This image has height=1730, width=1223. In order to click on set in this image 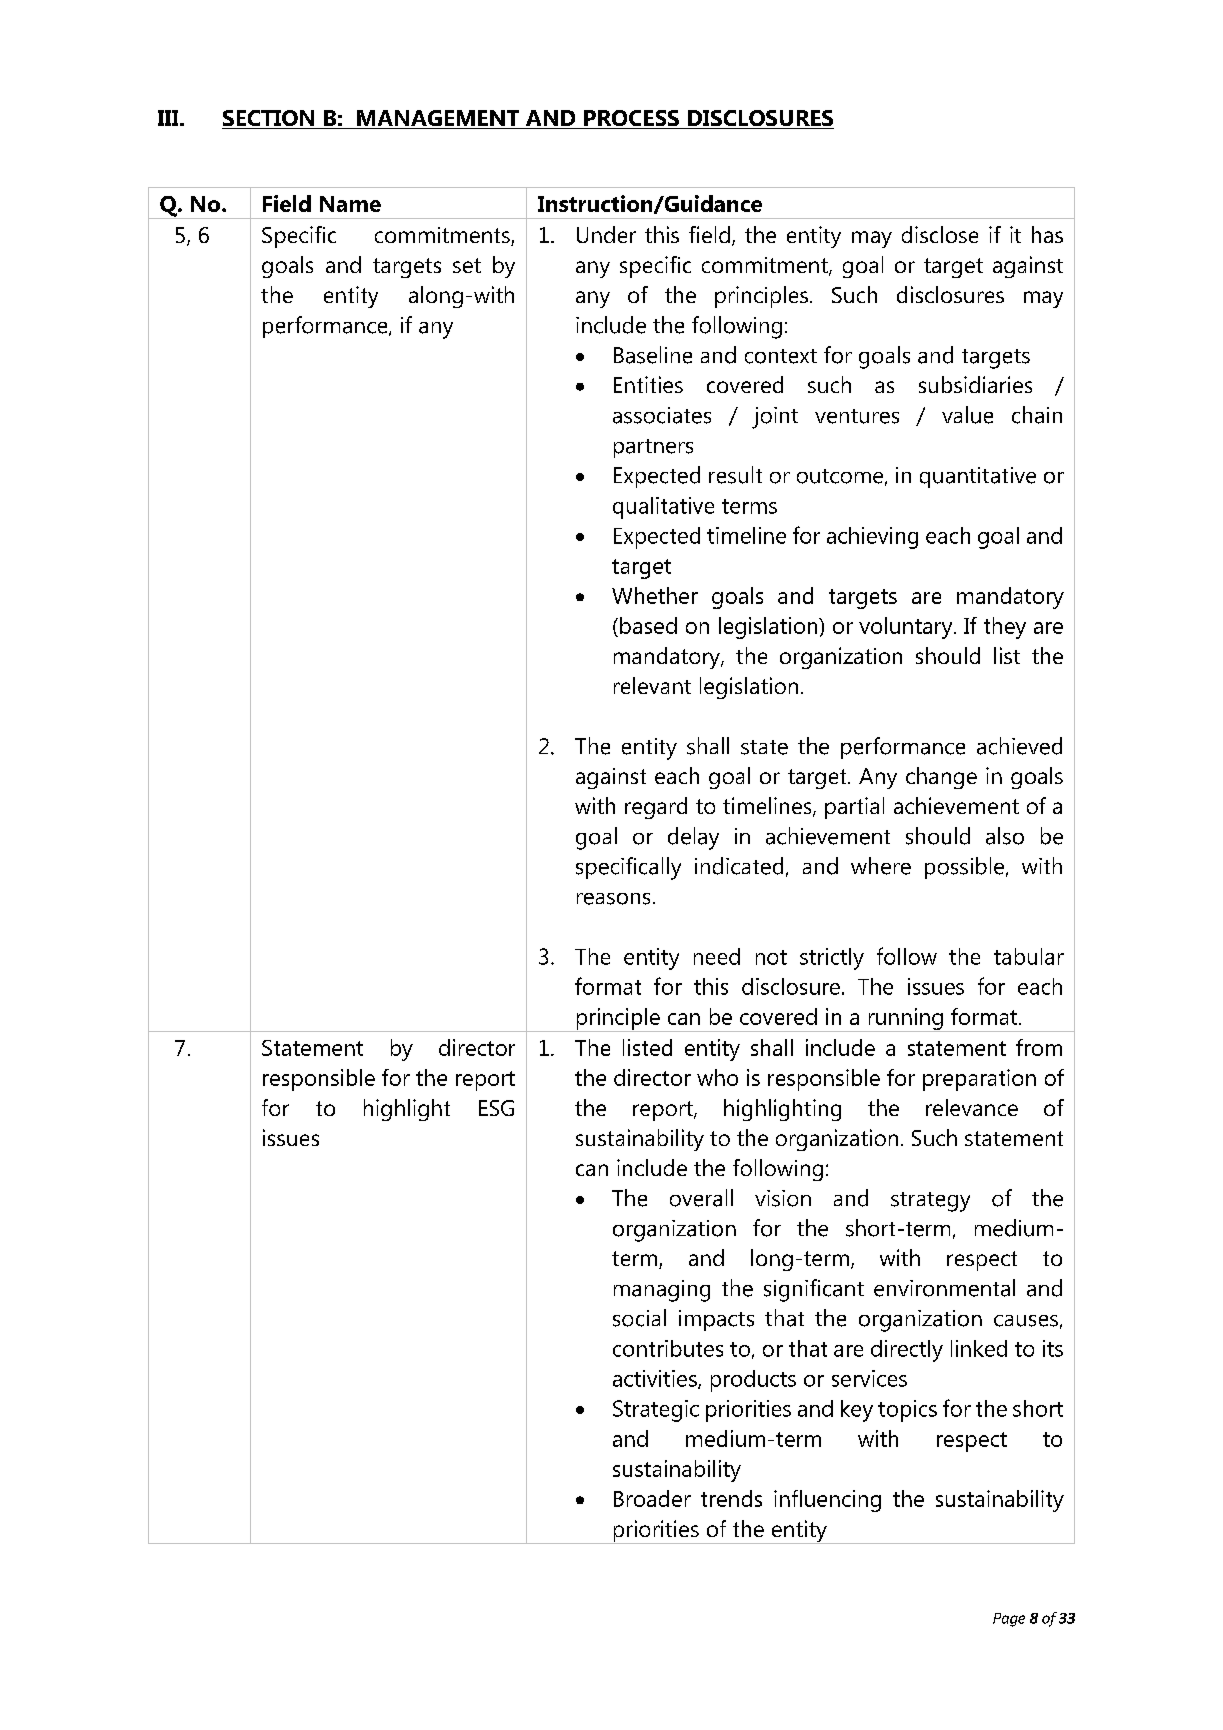, I will do `click(467, 265)`.
